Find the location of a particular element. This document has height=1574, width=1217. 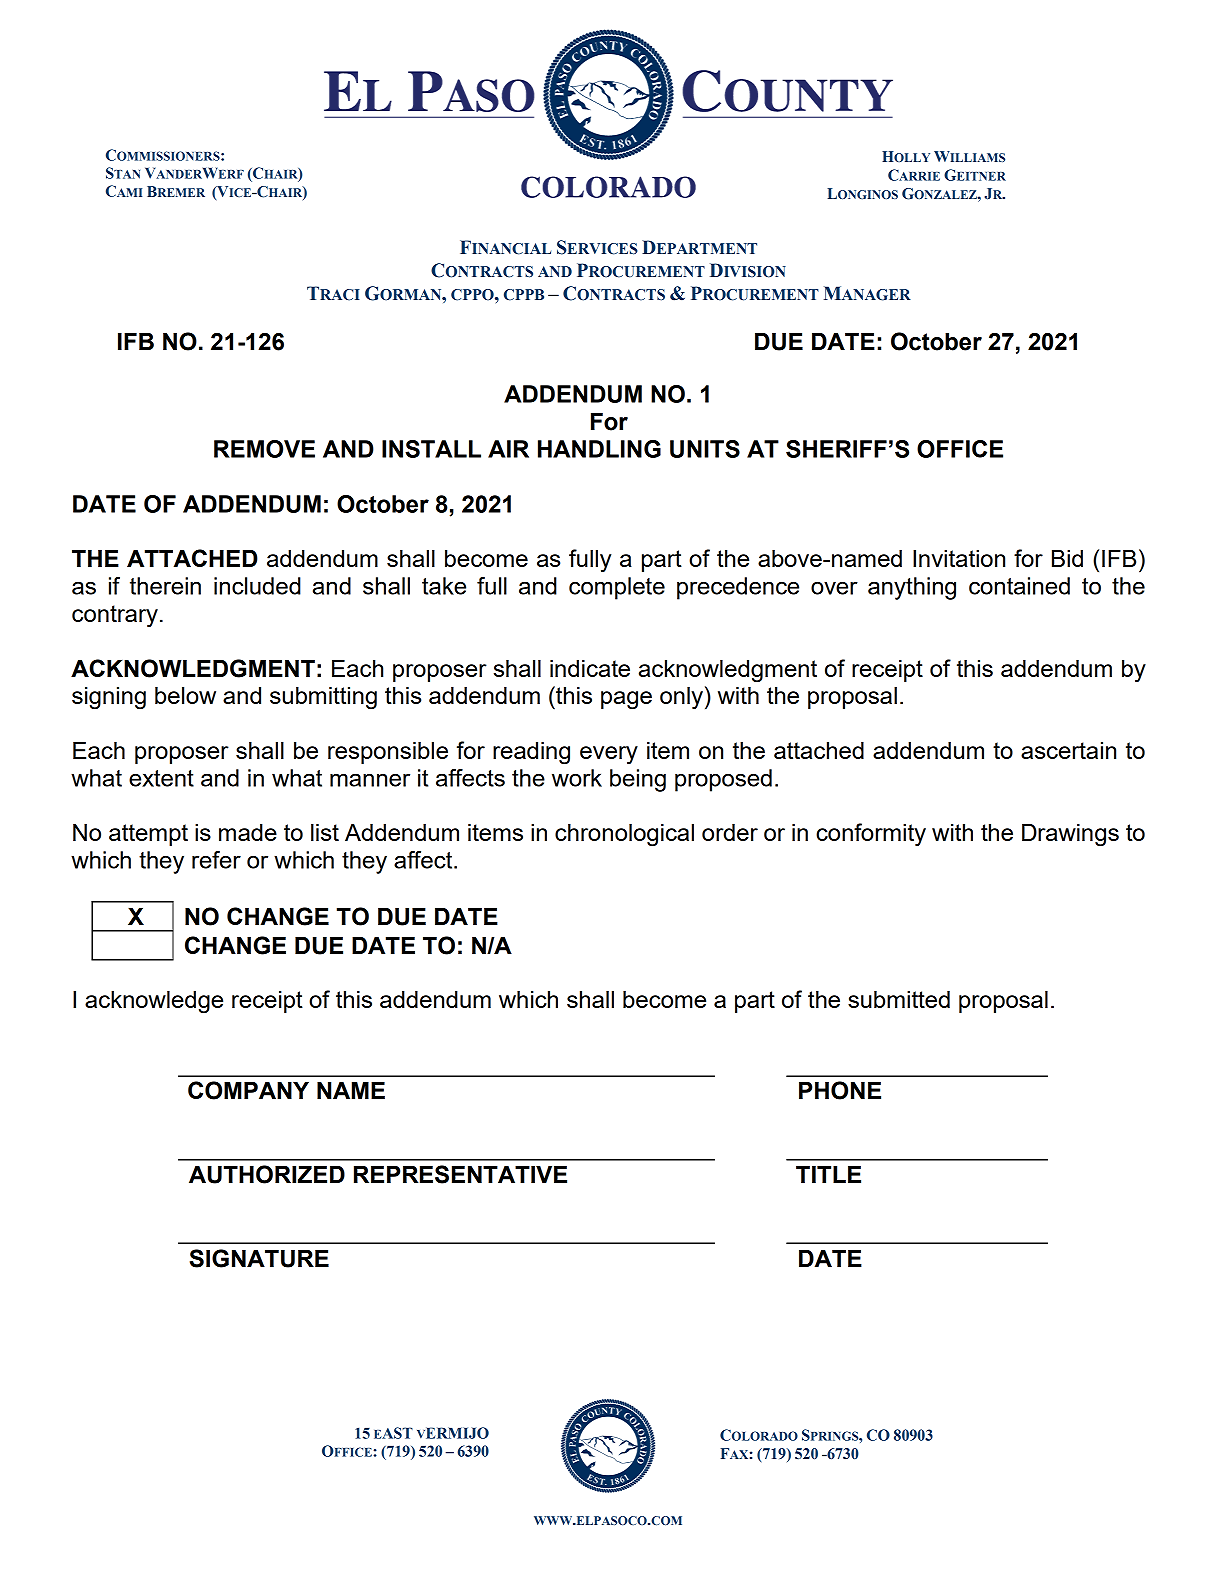

REPRESENTATIVE is located at coordinates (460, 1174).
